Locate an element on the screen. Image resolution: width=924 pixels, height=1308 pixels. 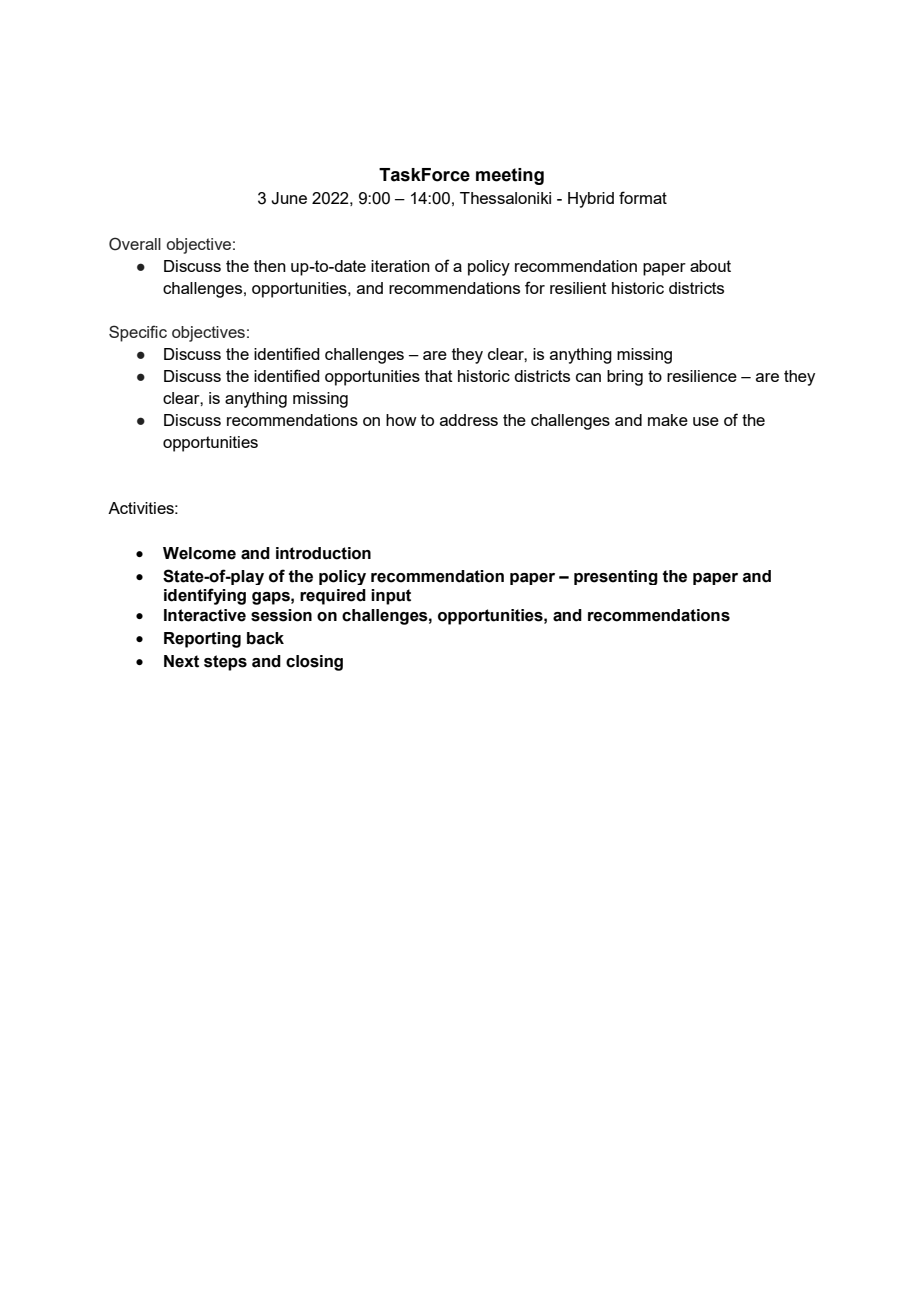
June is located at coordinates (289, 198).
